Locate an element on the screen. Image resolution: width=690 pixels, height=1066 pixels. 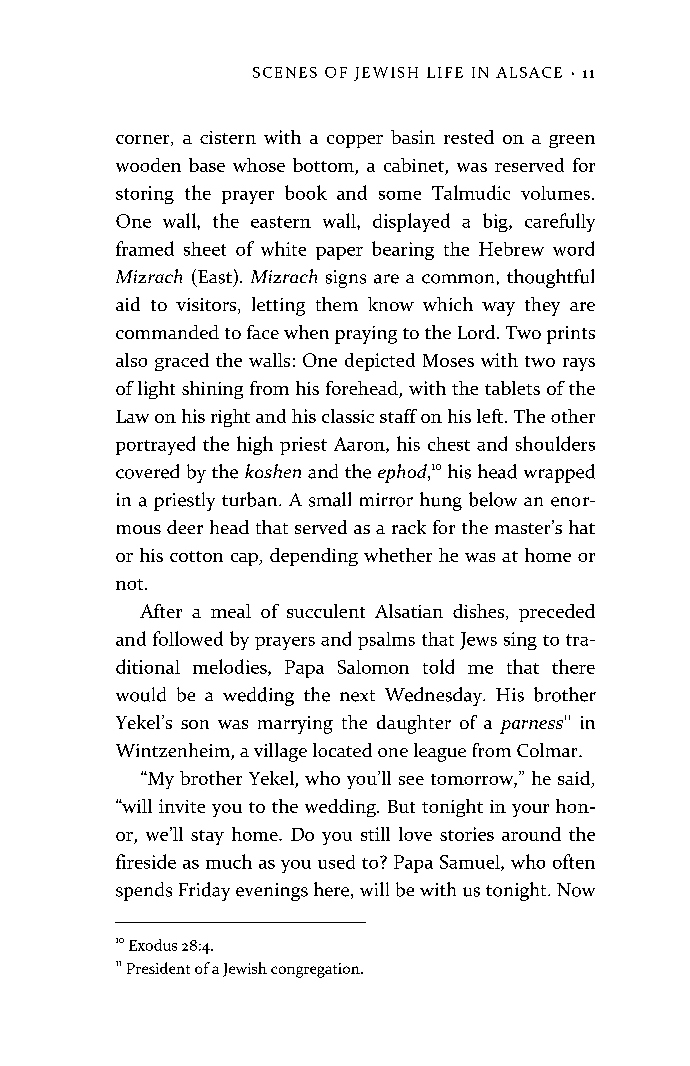
volumes is located at coordinates (555, 193).
